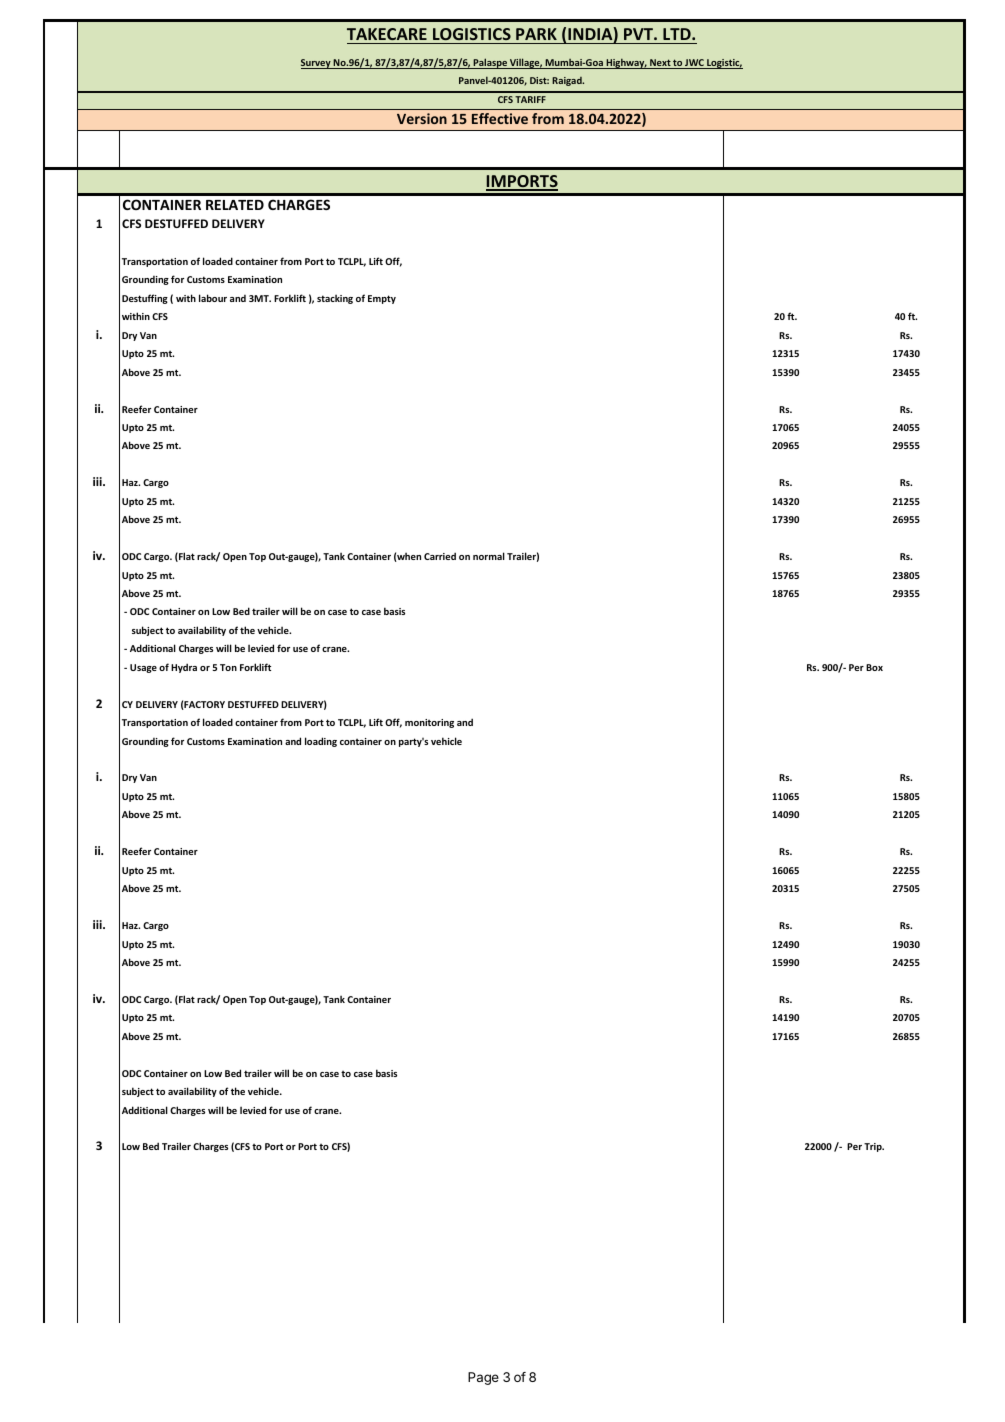  What do you see at coordinates (317, 64) in the document?
I see `Survey` at bounding box center [317, 64].
